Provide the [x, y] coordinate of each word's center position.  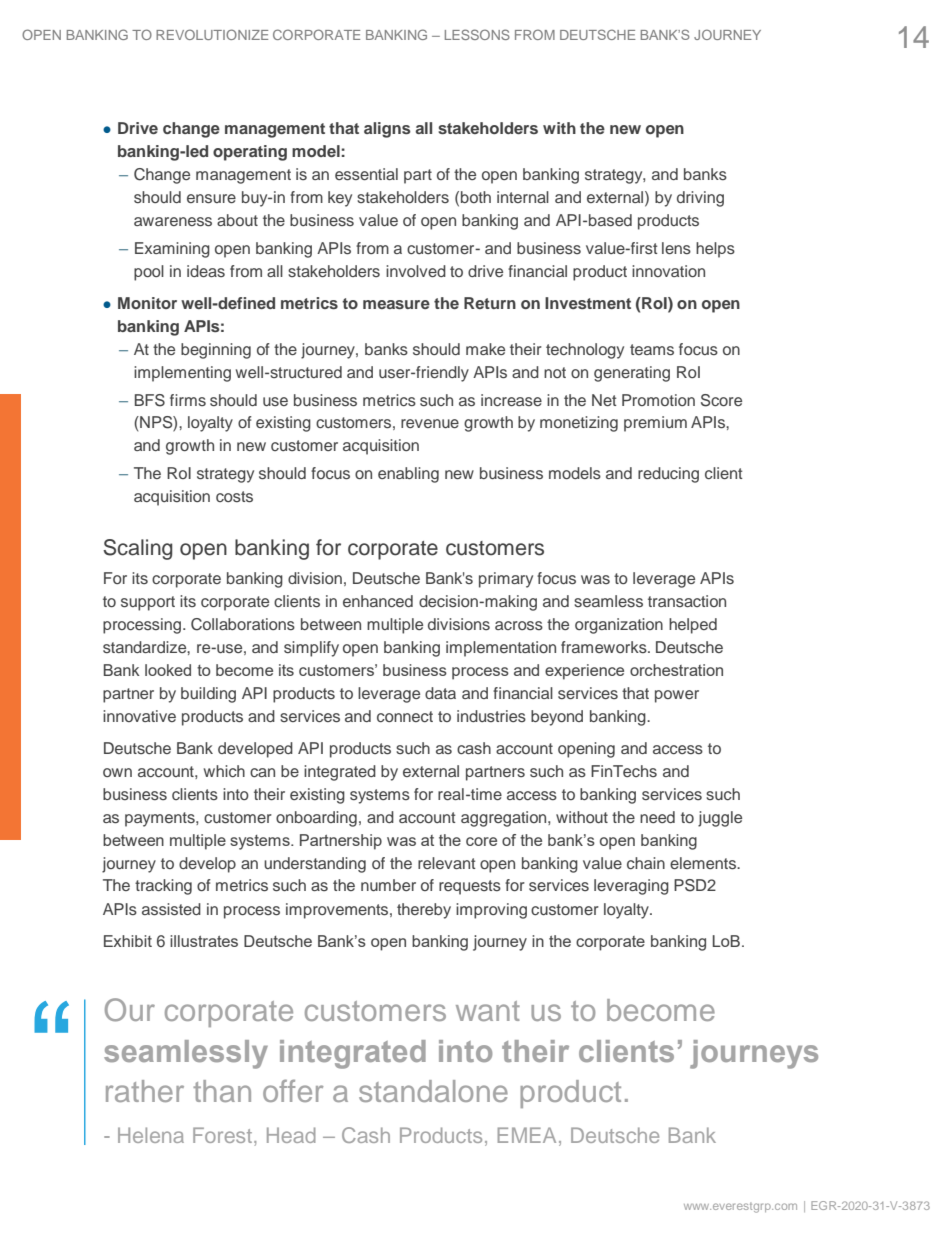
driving [700, 199]
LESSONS [477, 34]
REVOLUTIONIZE [212, 34]
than [222, 1091]
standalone [433, 1091]
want [488, 1011]
